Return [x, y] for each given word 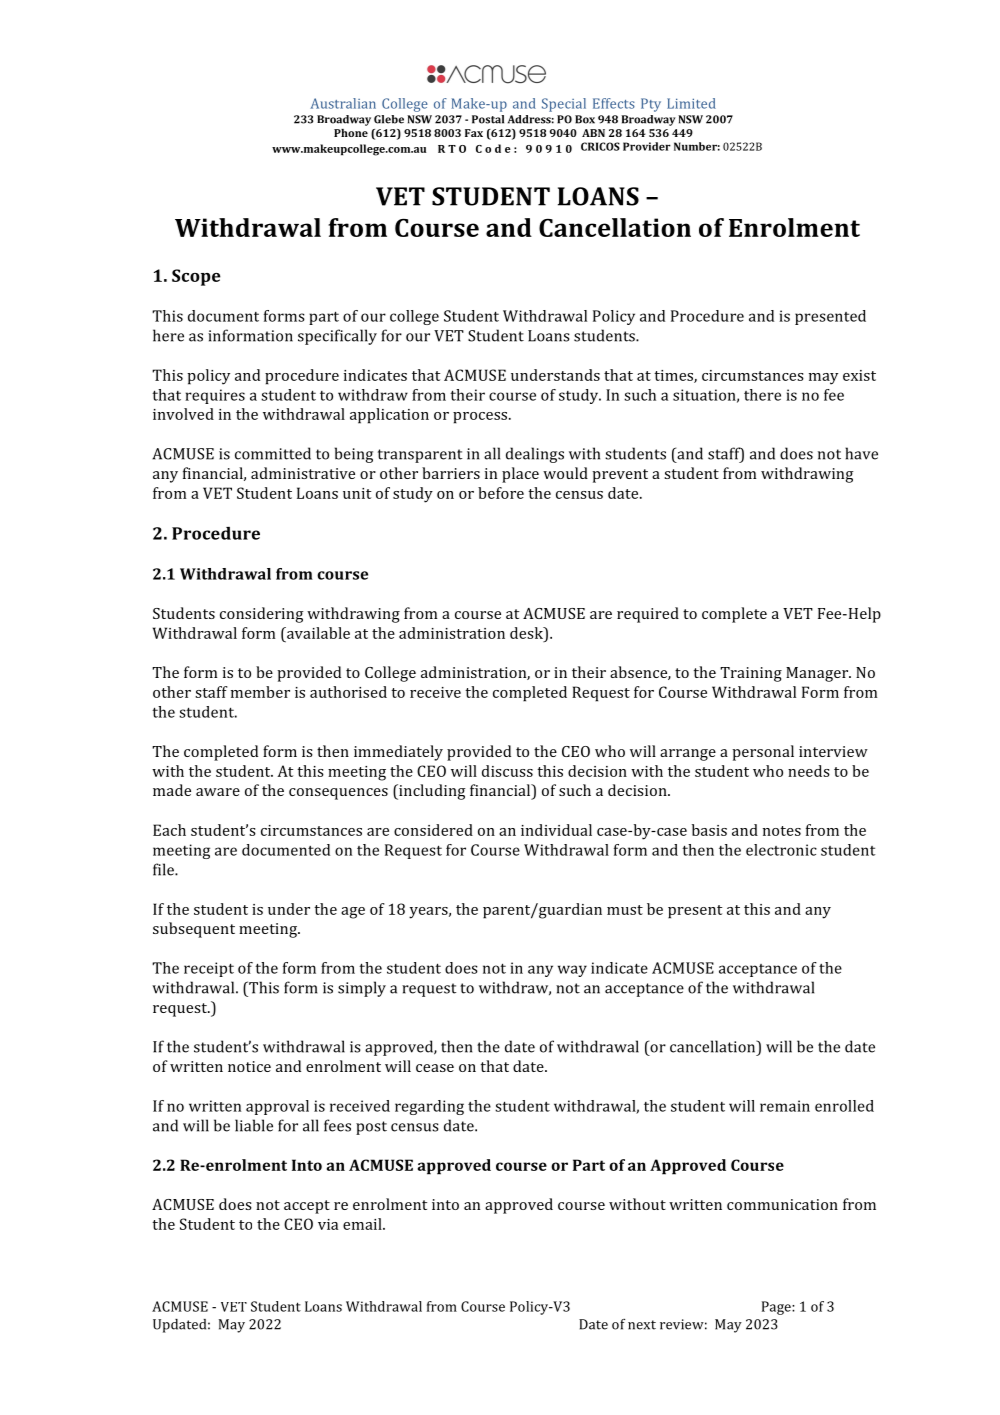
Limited [691, 103]
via [328, 1224]
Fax [474, 133]
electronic [781, 850]
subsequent [194, 930]
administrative [303, 473]
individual [556, 830]
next [642, 1325]
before [501, 493]
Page [777, 1308]
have [861, 453]
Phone [351, 133]
